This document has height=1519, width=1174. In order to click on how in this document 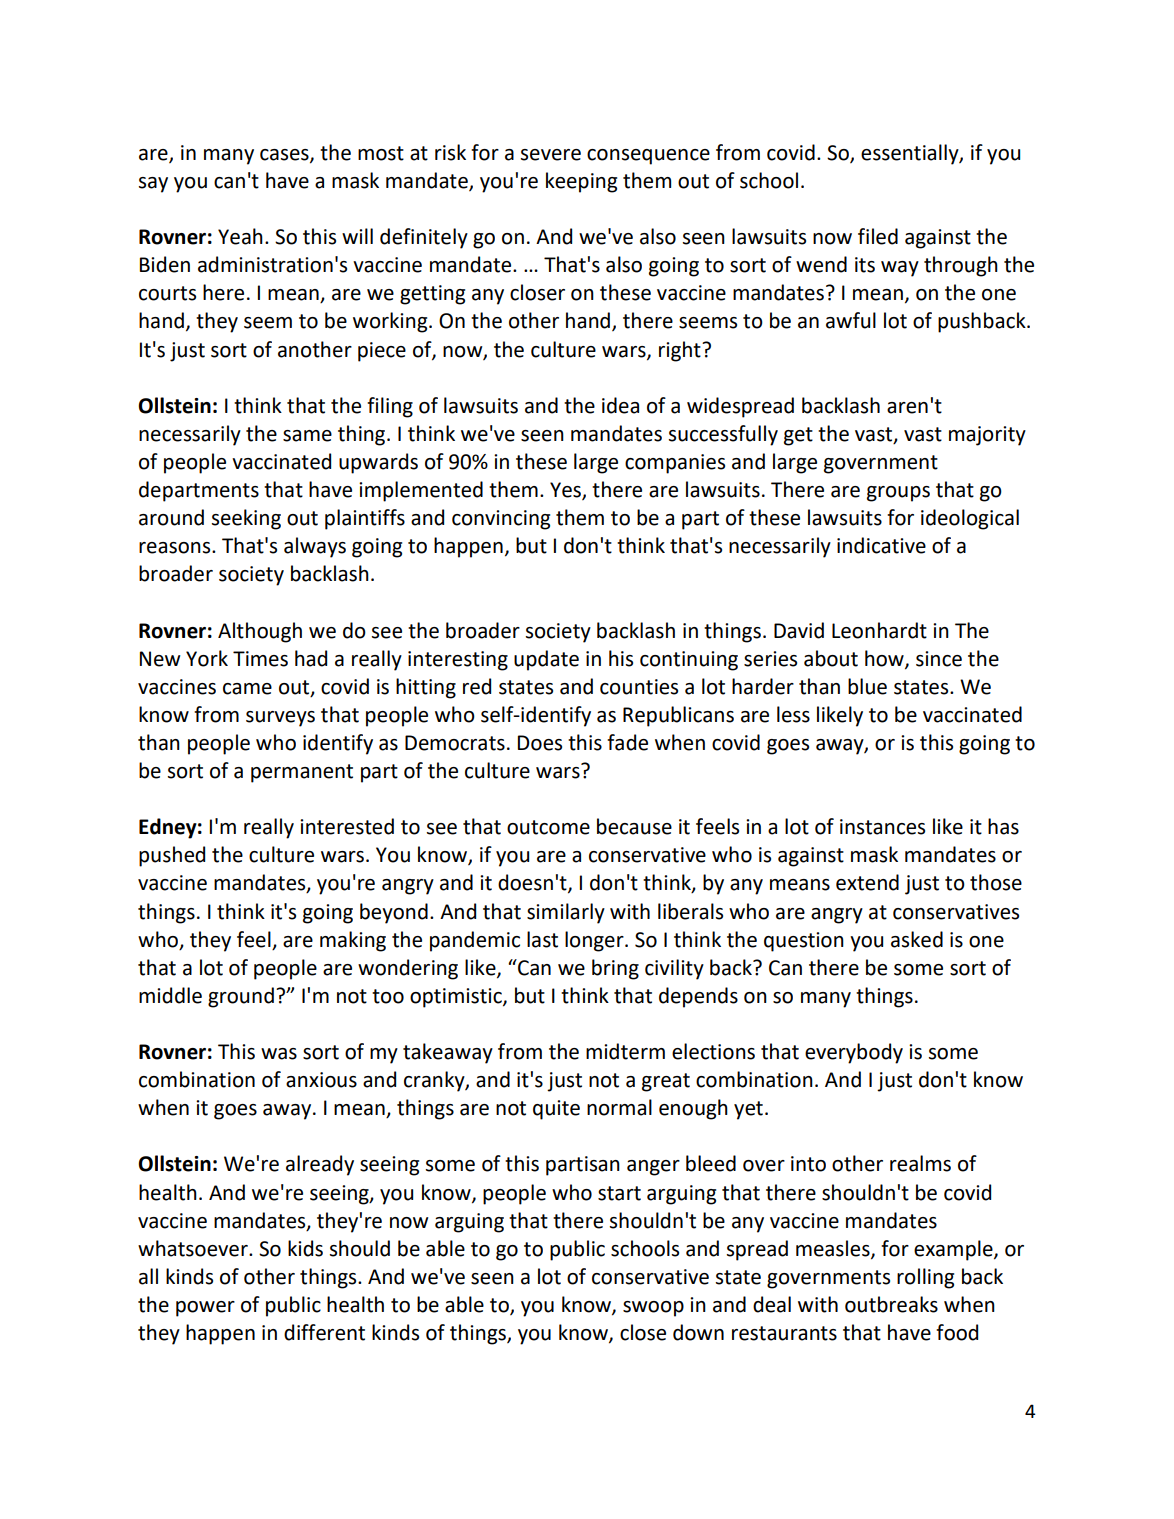, I will do `click(885, 659)`.
